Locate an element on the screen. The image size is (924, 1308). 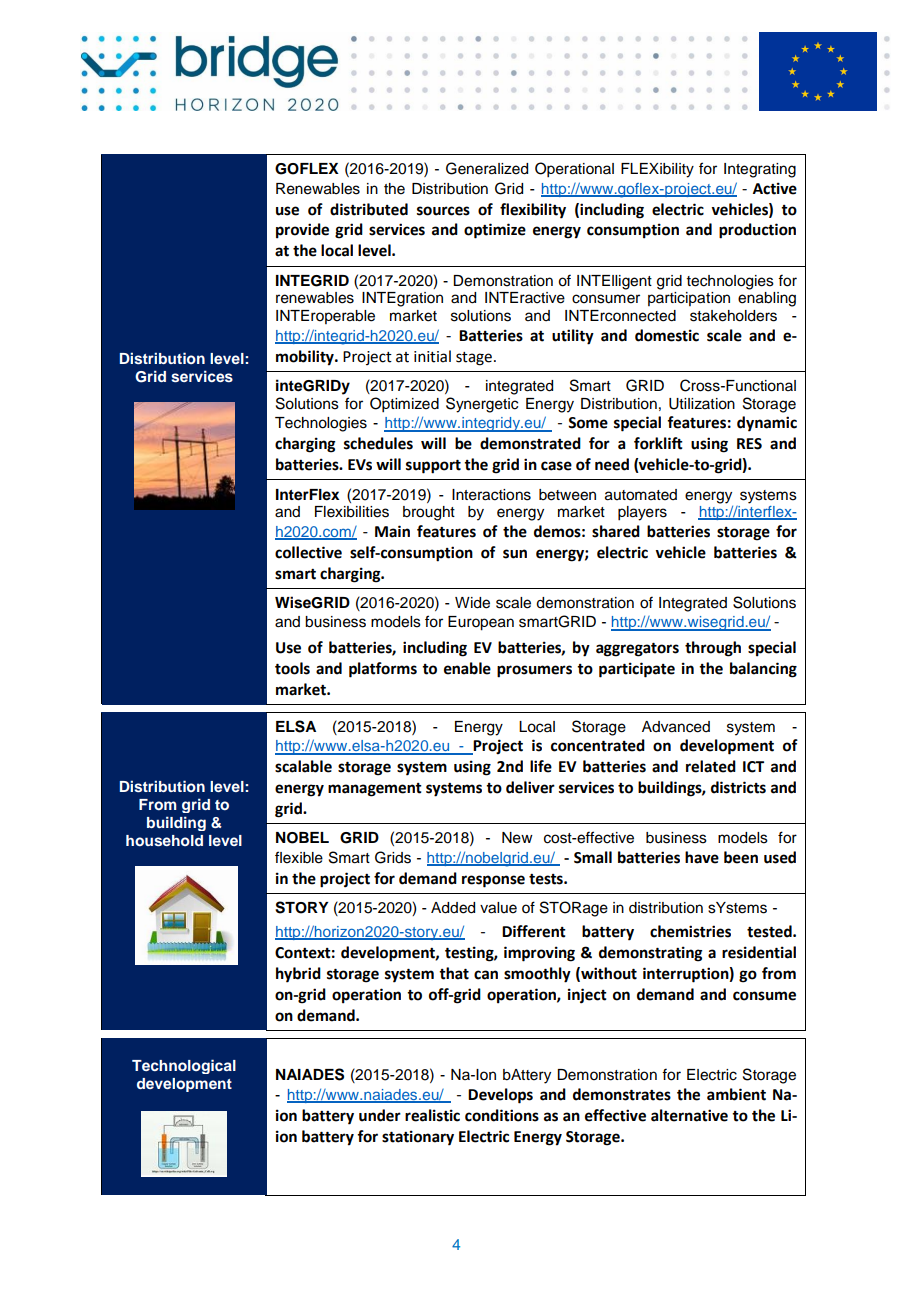
conditions is located at coordinates (502, 1115).
